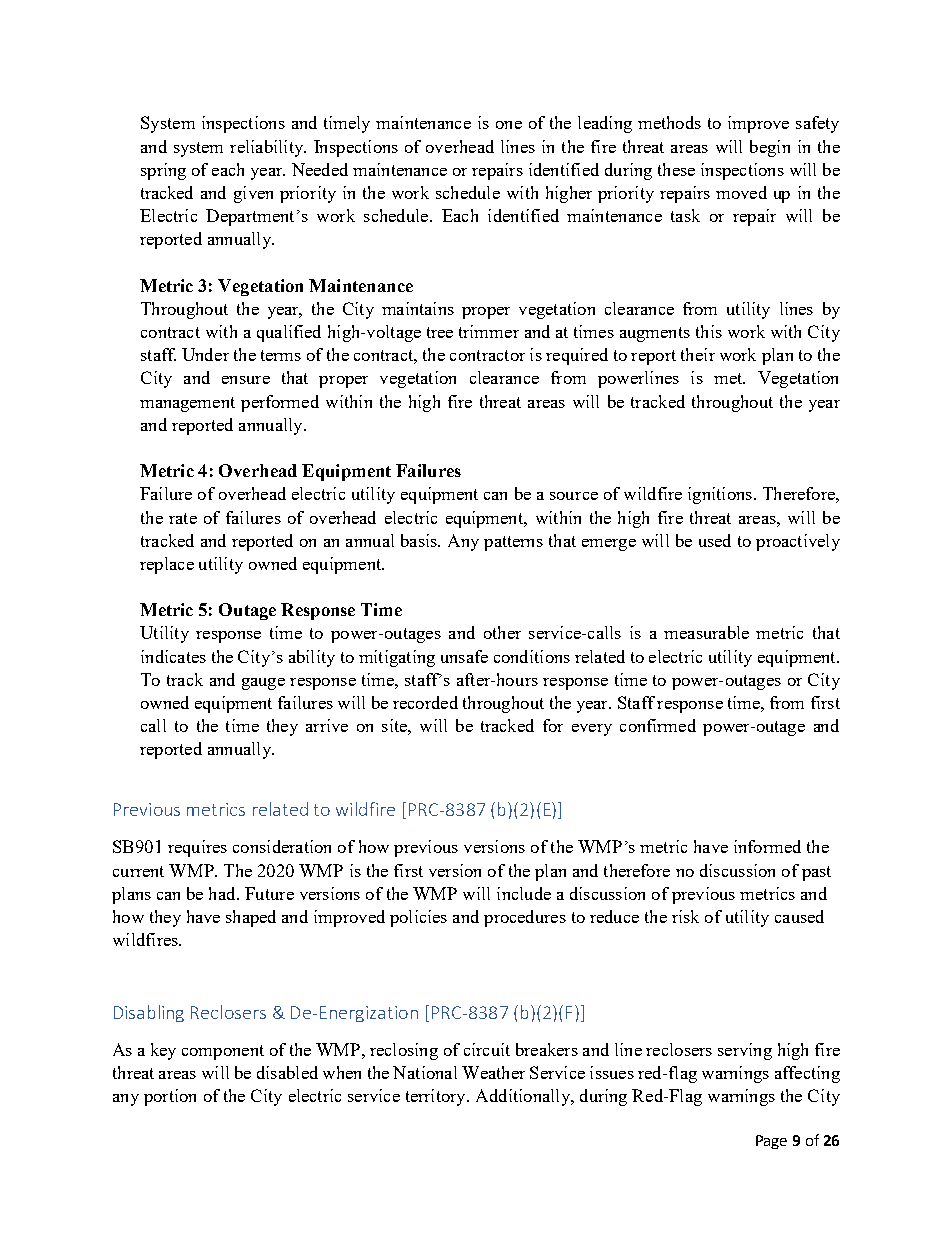 The width and height of the image is (952, 1233). What do you see at coordinates (685, 916) in the image?
I see `risk` at bounding box center [685, 916].
